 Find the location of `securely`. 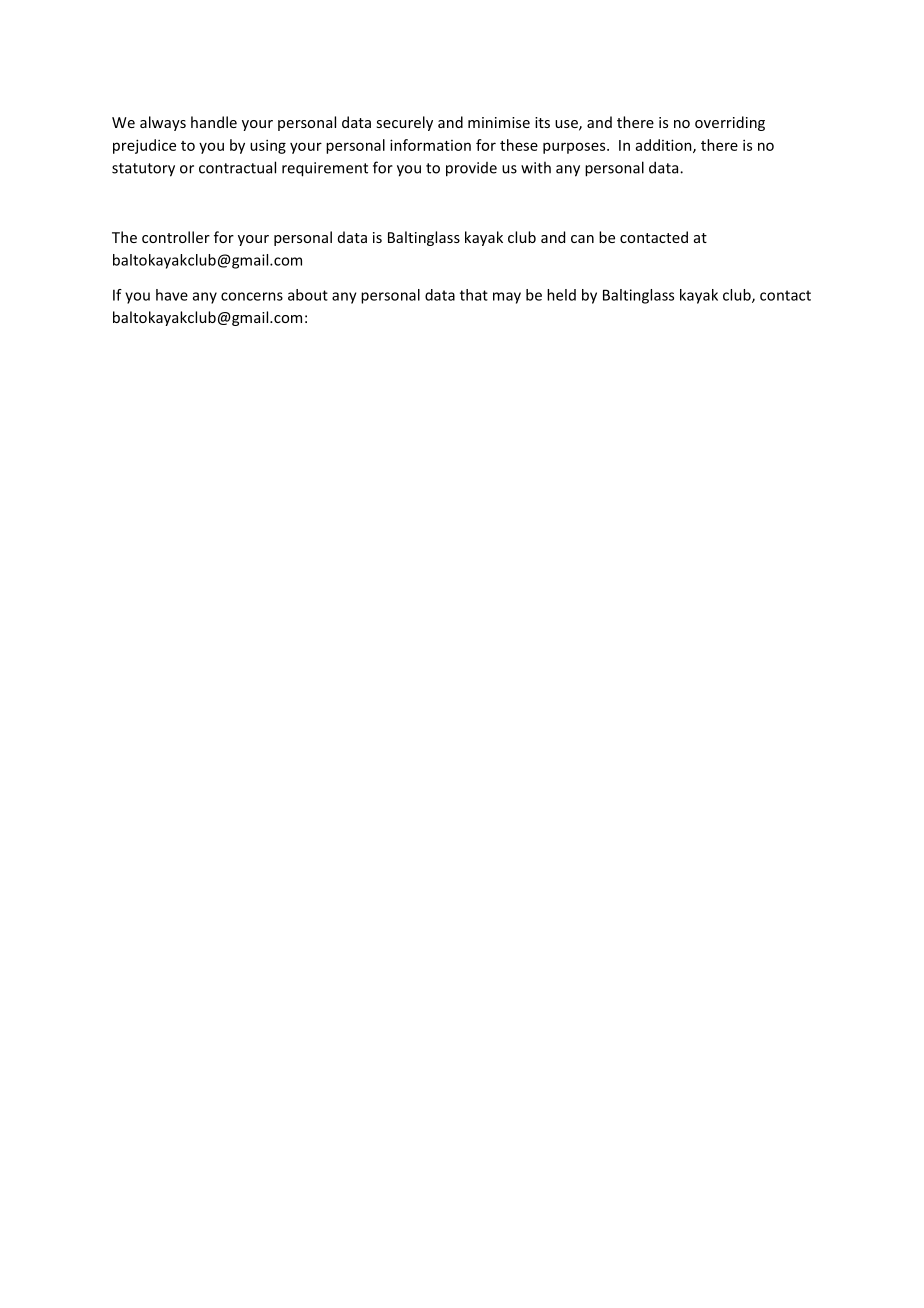

securely is located at coordinates (404, 123).
